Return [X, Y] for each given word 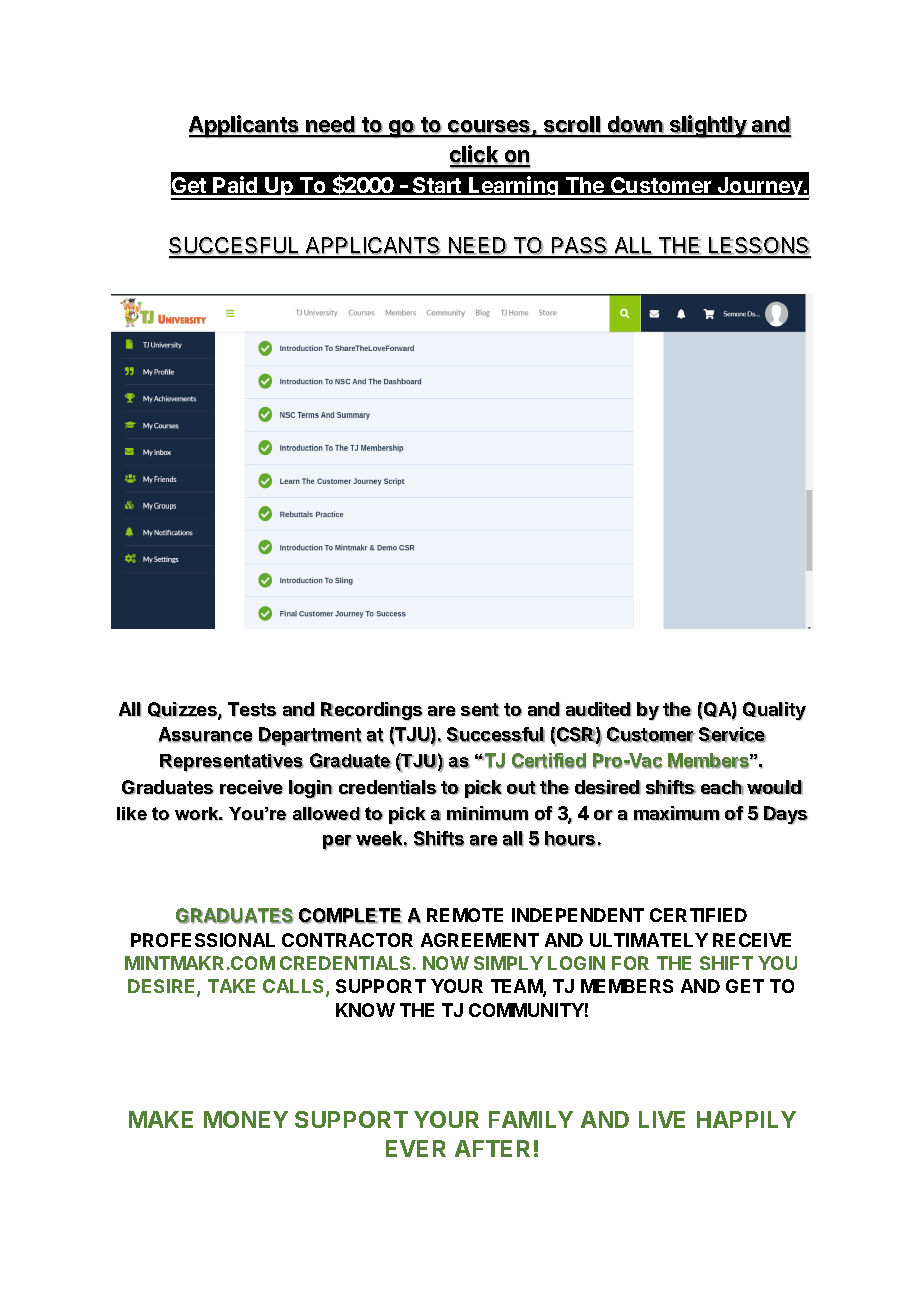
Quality [774, 711]
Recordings [372, 711]
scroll [571, 126]
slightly [708, 126]
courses [489, 128]
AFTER [492, 1148]
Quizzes [183, 711]
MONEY [246, 1119]
